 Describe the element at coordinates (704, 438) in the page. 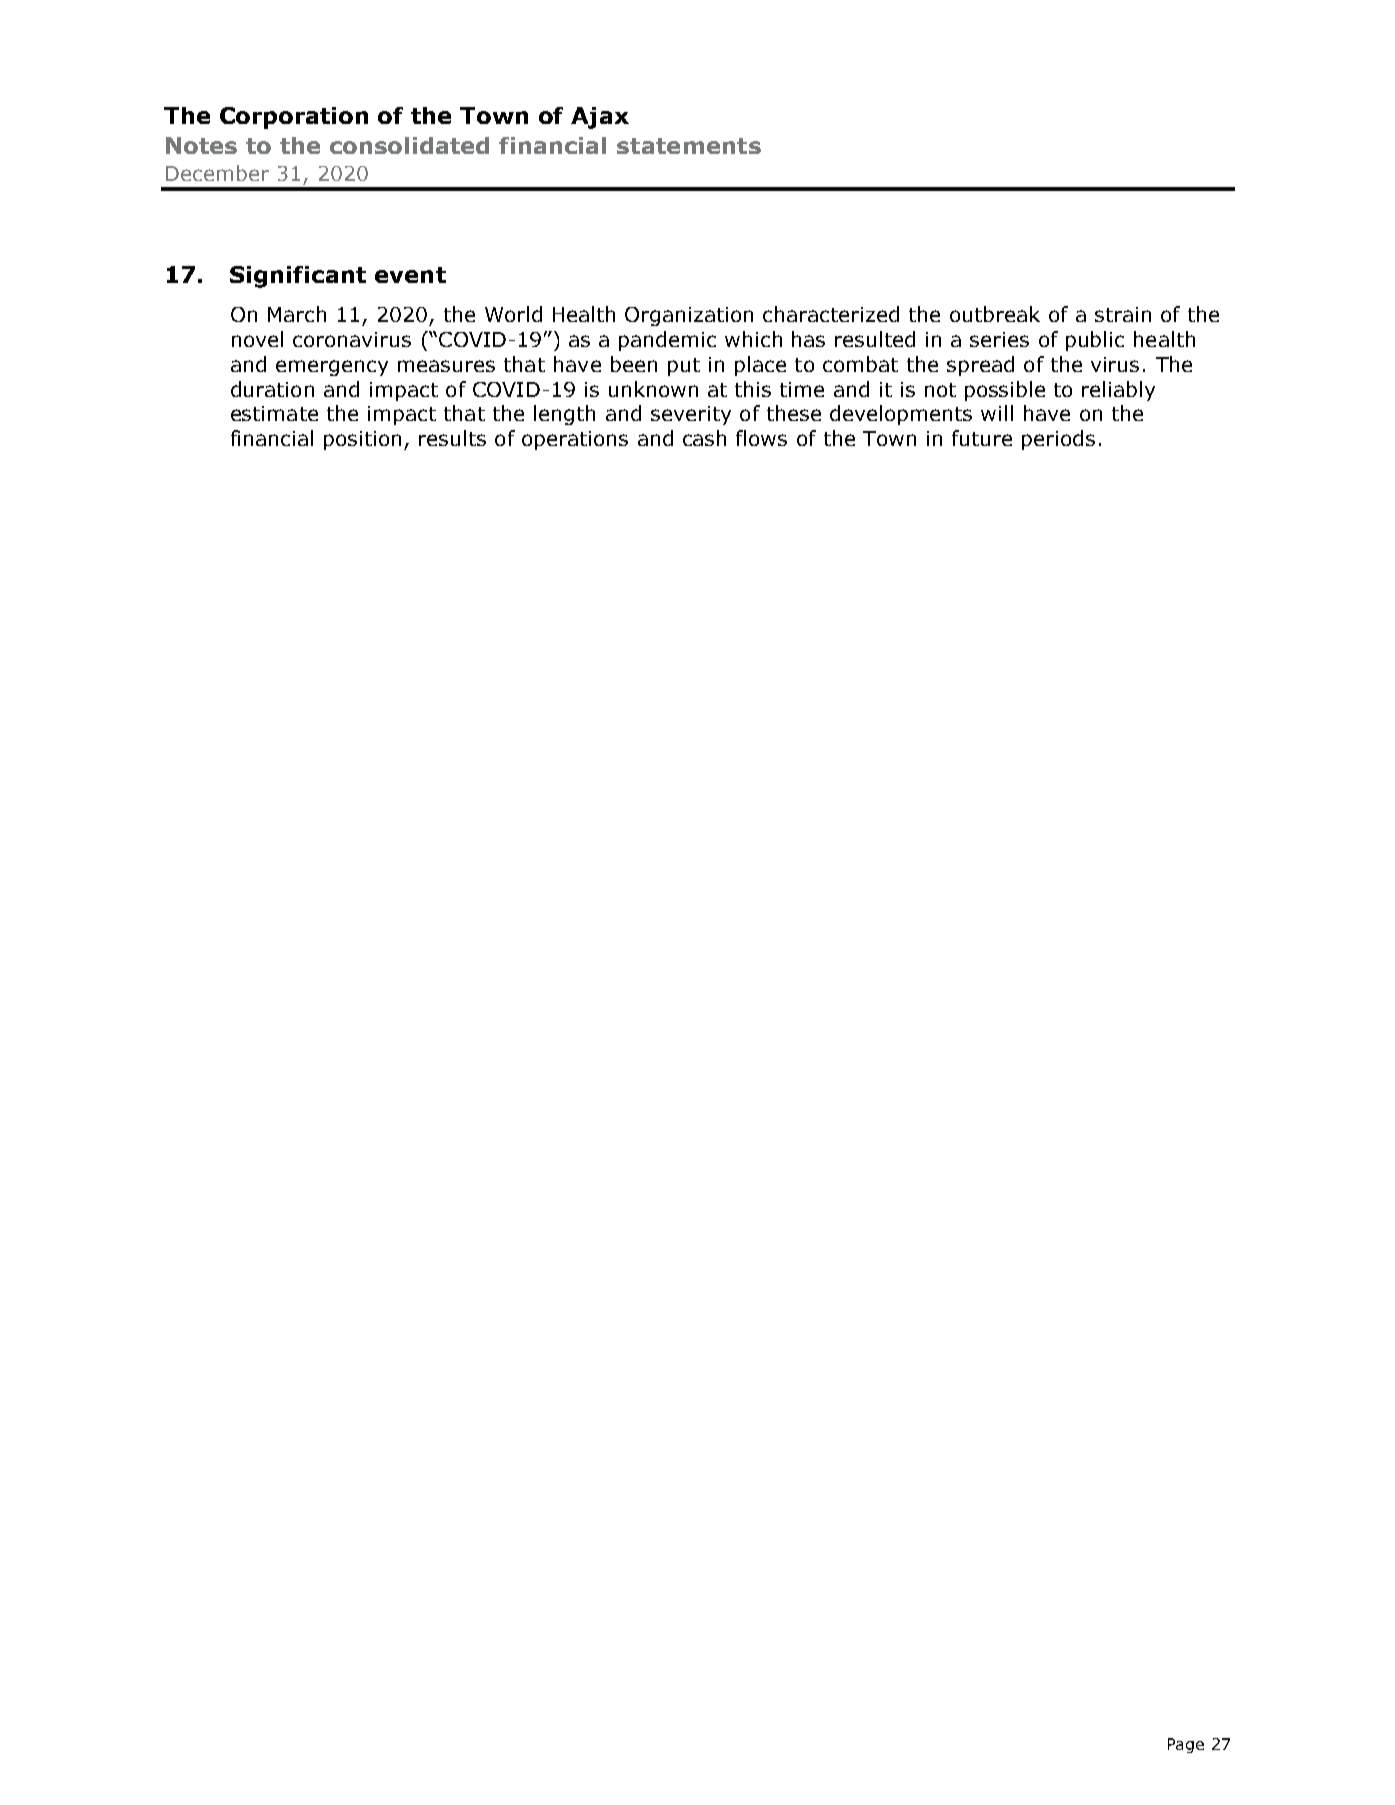

I see `cash` at that location.
